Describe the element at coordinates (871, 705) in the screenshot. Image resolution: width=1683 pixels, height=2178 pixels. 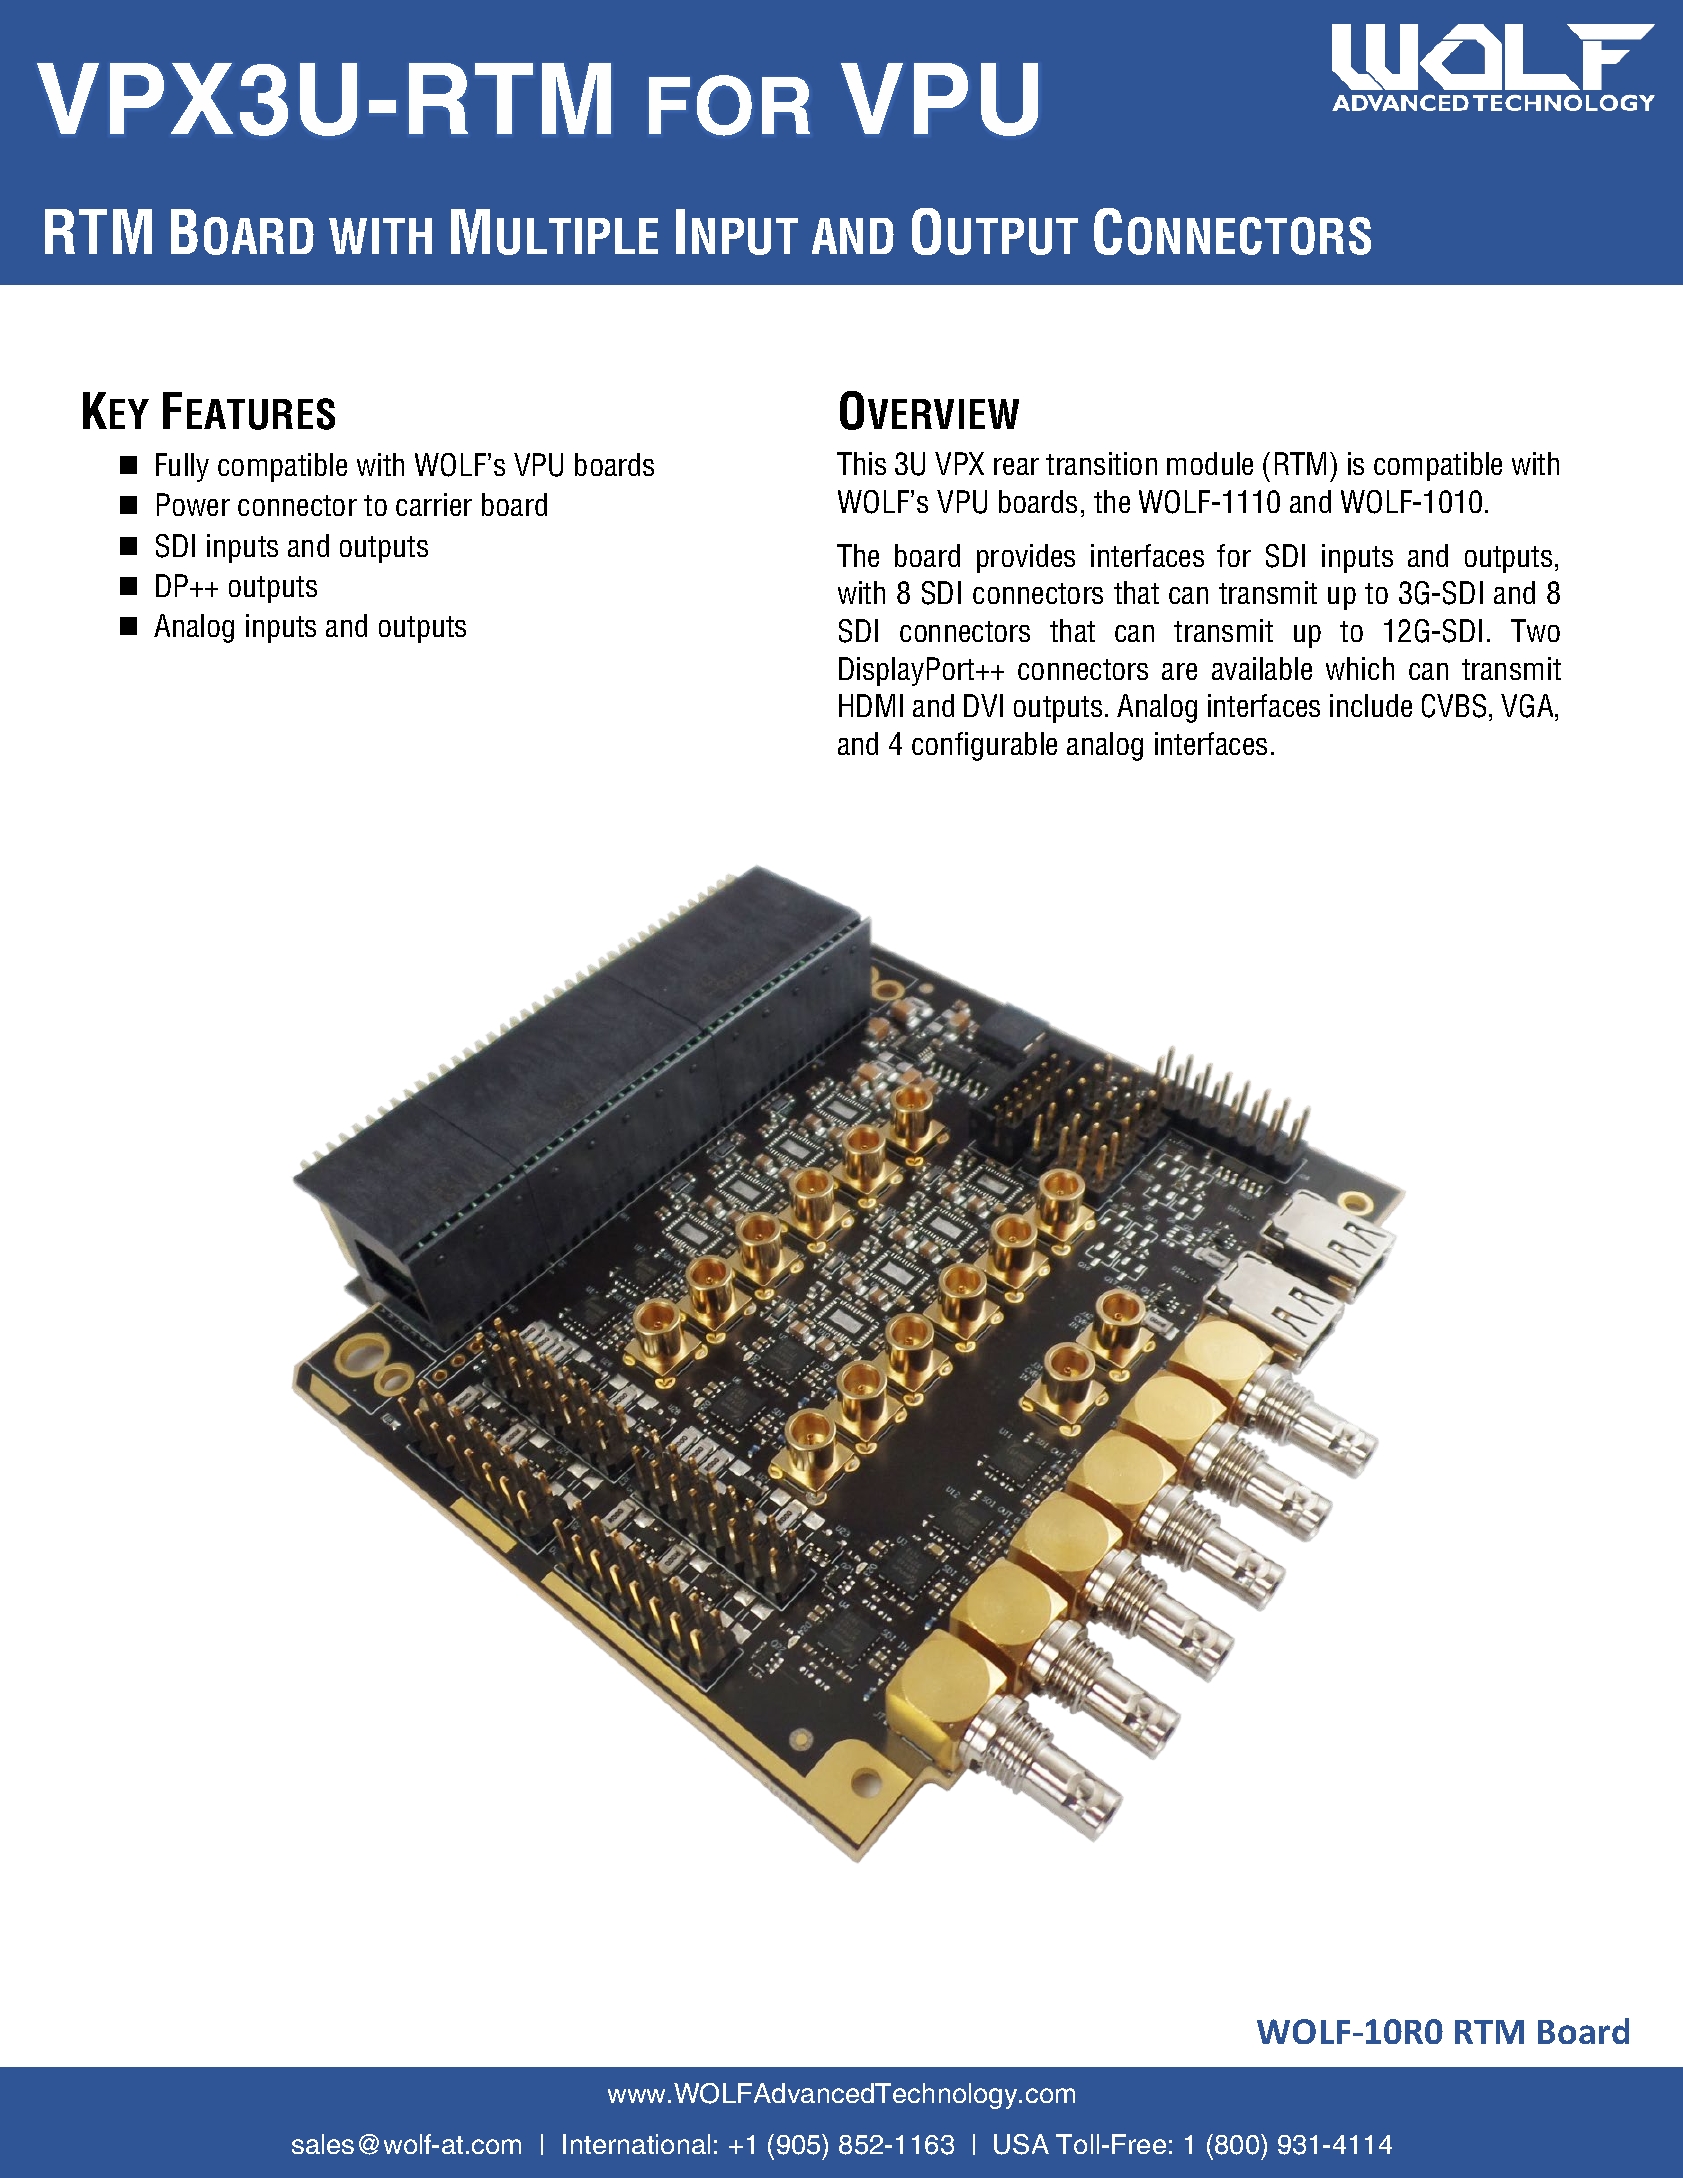
I see `HDMI` at that location.
